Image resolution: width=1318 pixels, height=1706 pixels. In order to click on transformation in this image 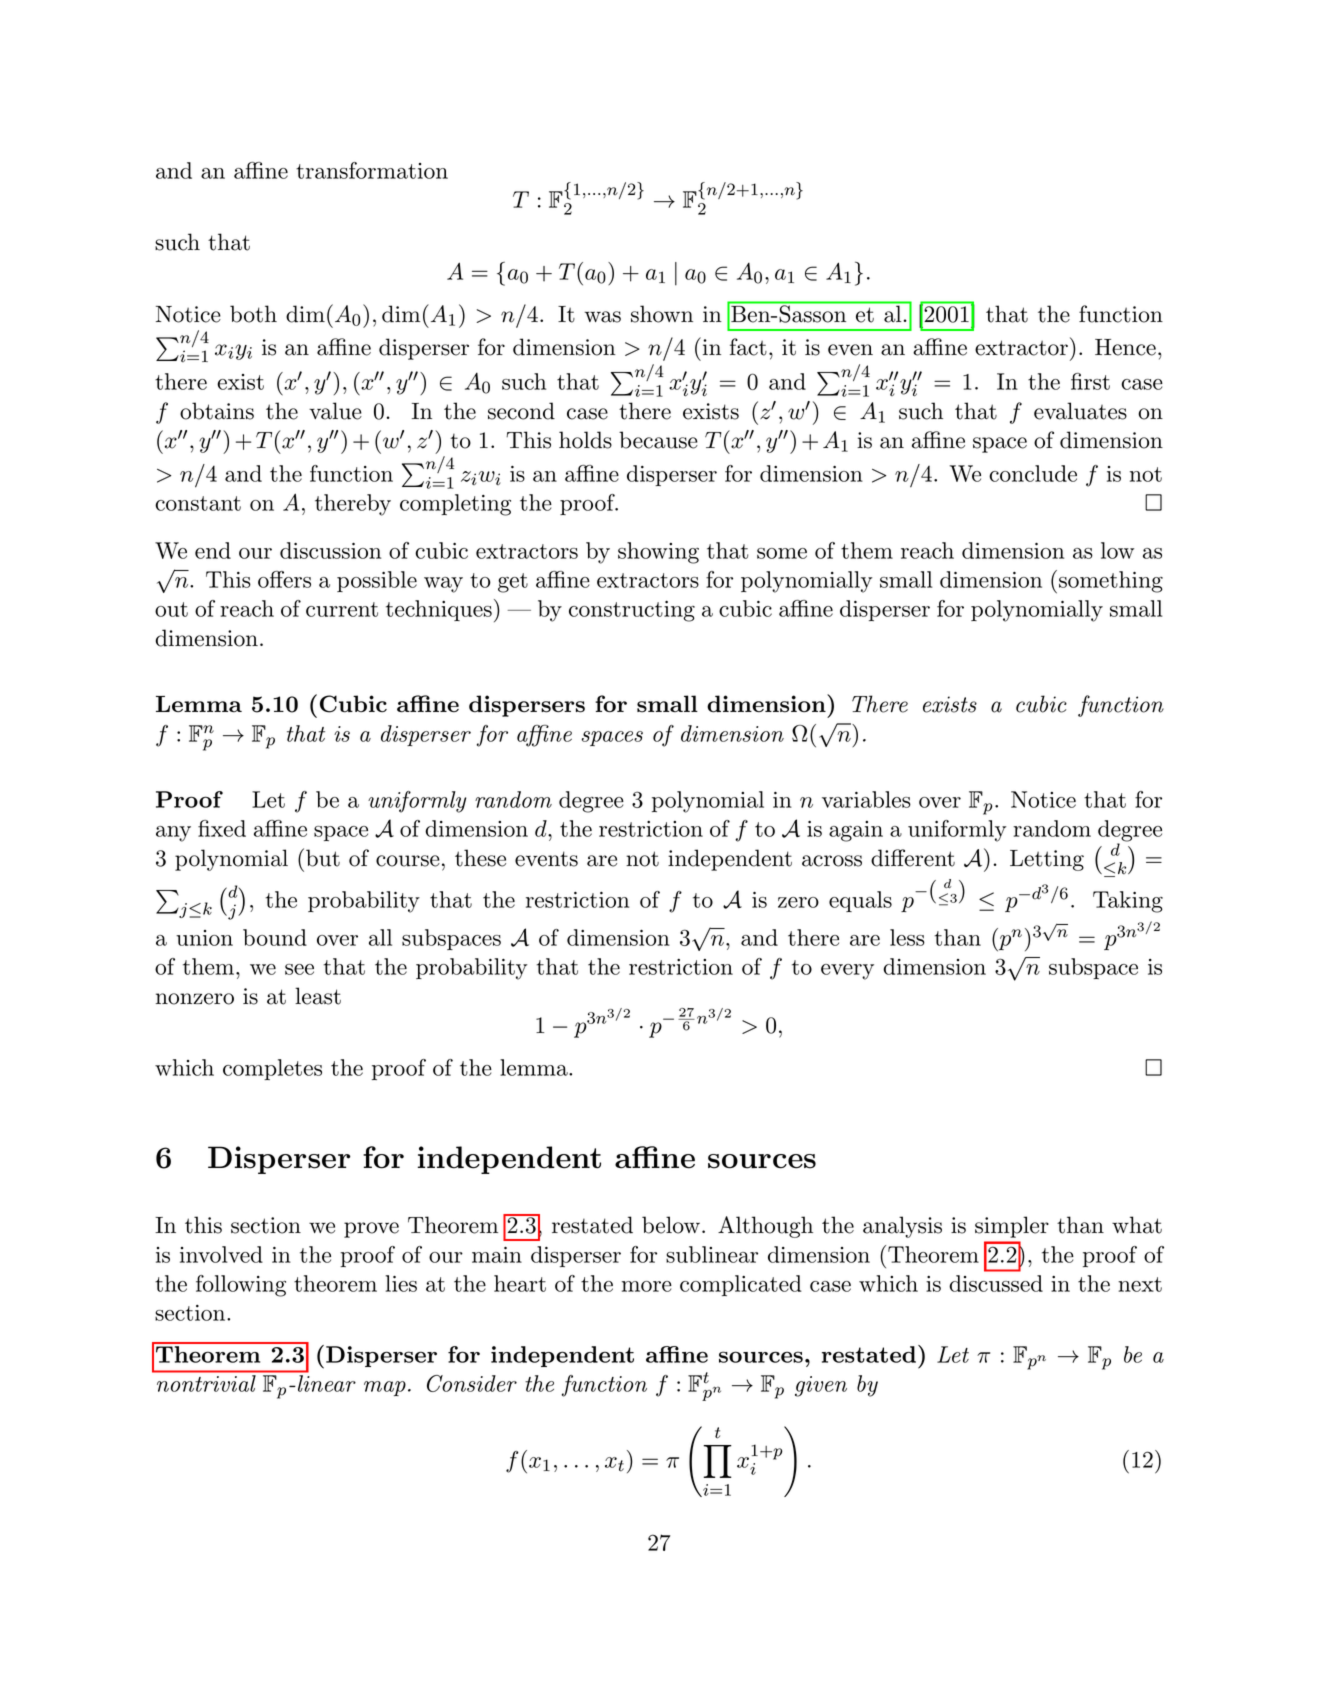, I will do `click(372, 170)`.
